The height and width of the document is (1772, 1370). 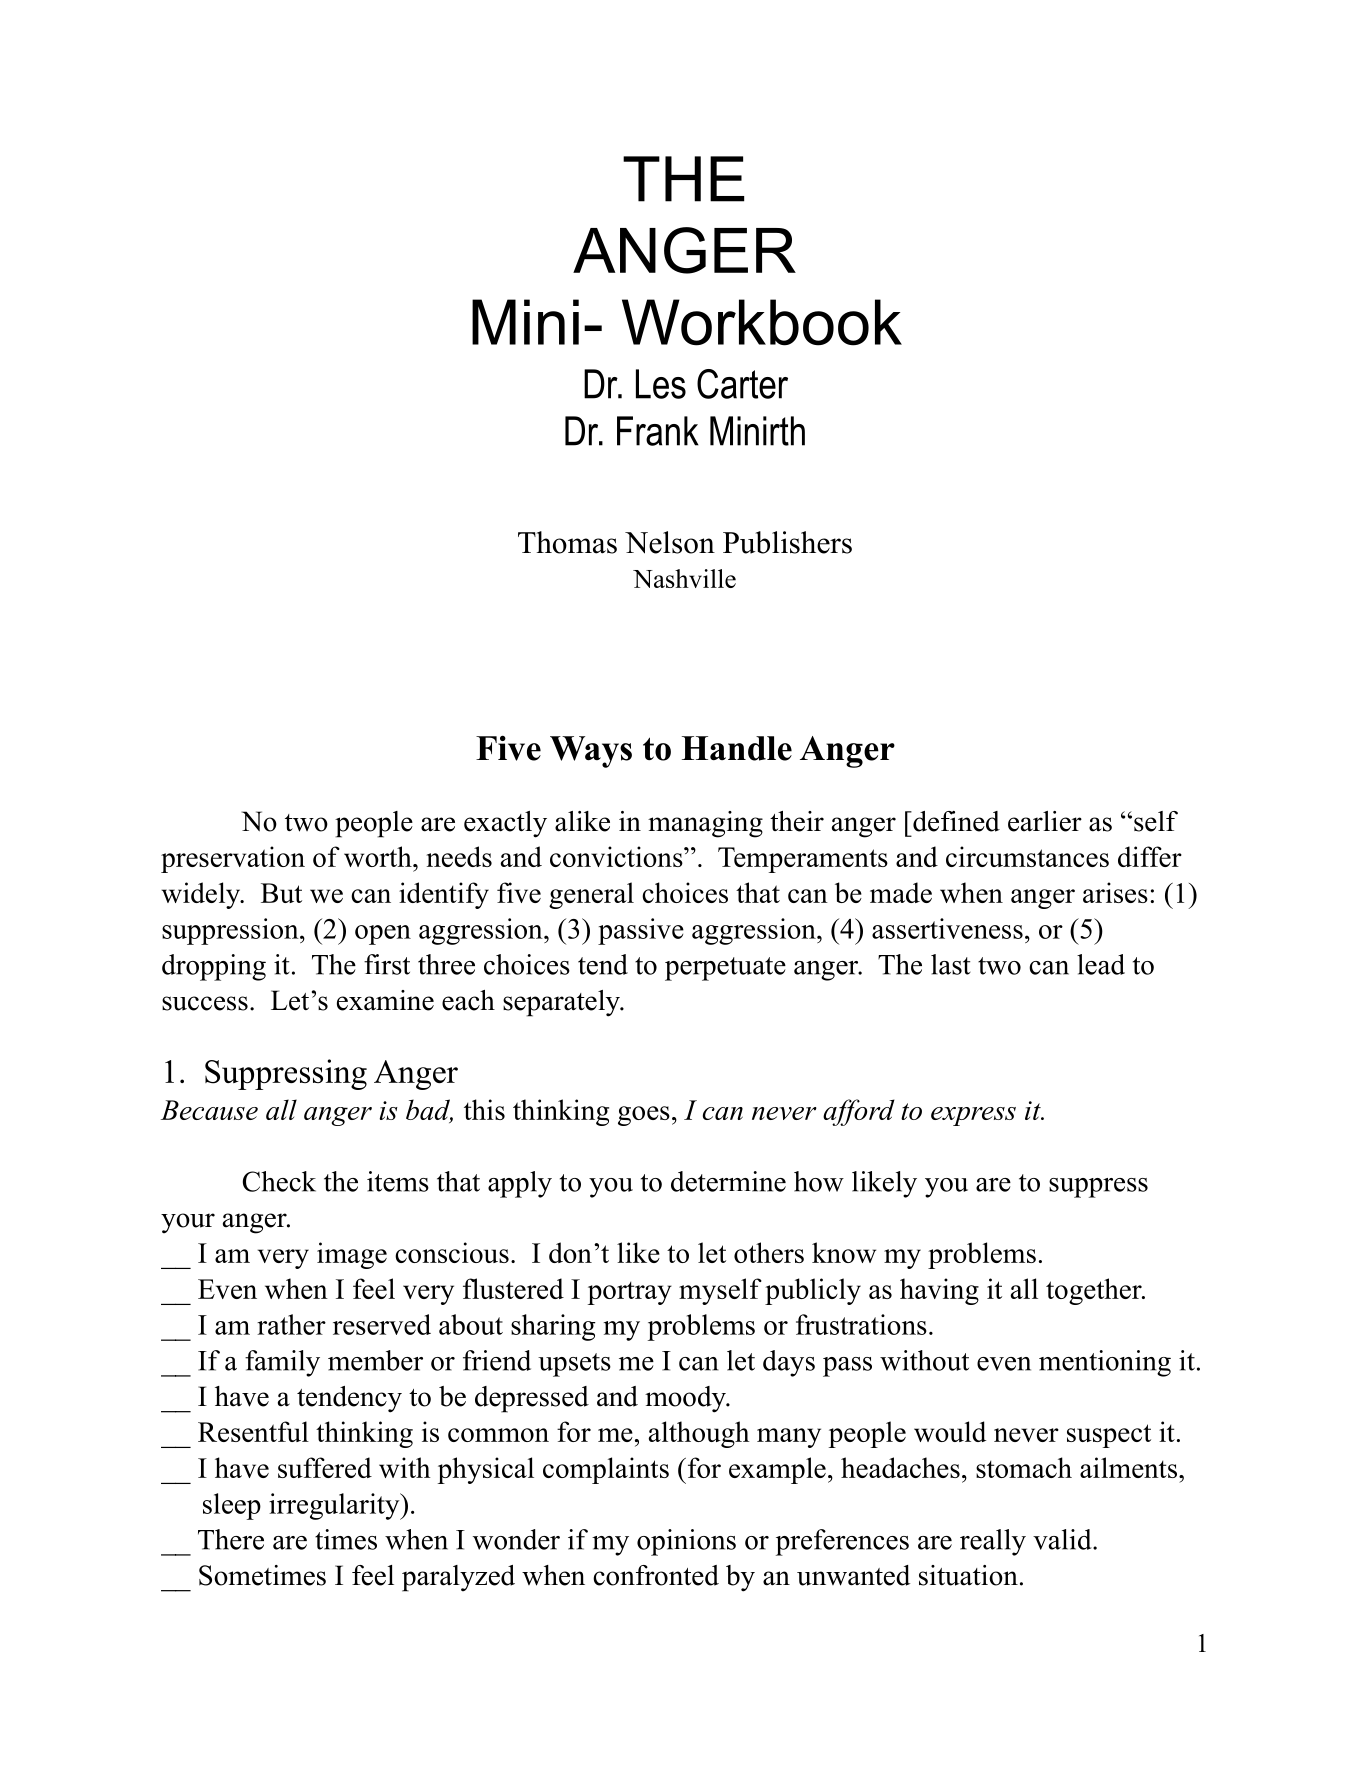 I want to click on earlier, so click(x=1045, y=821).
